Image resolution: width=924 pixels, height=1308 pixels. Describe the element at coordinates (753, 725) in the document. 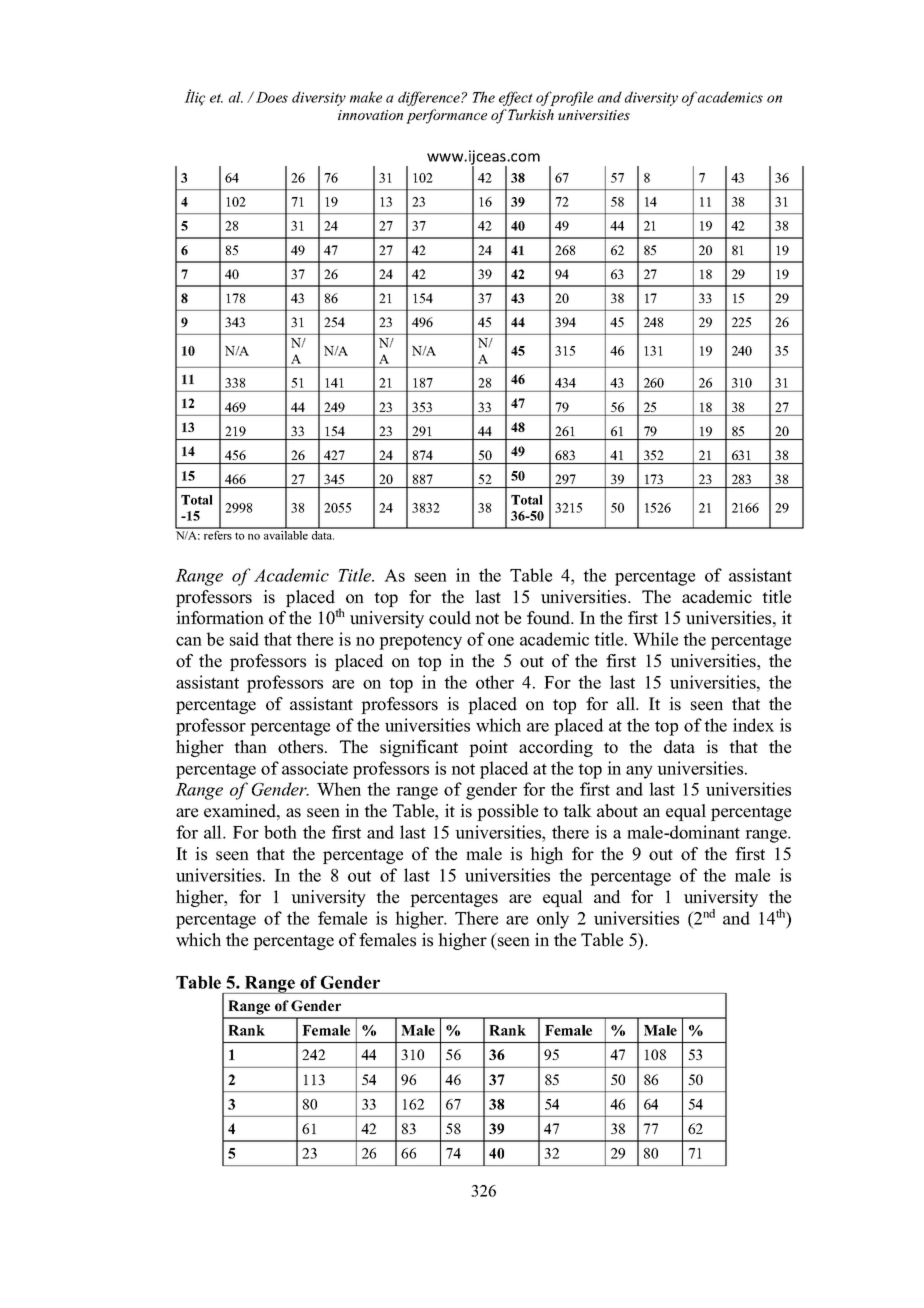

I see `index` at that location.
